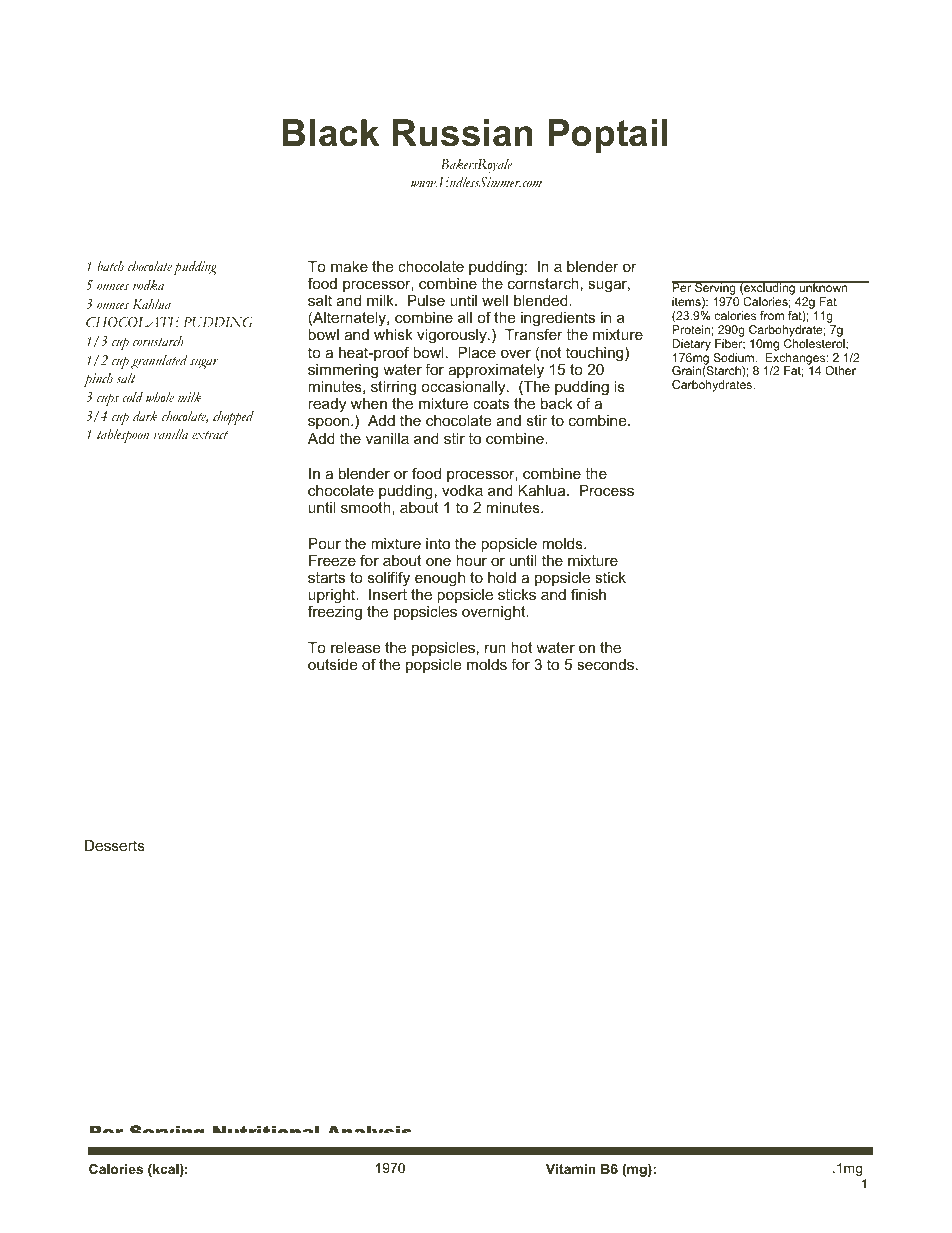  What do you see at coordinates (588, 594) in the screenshot?
I see `finish` at bounding box center [588, 594].
